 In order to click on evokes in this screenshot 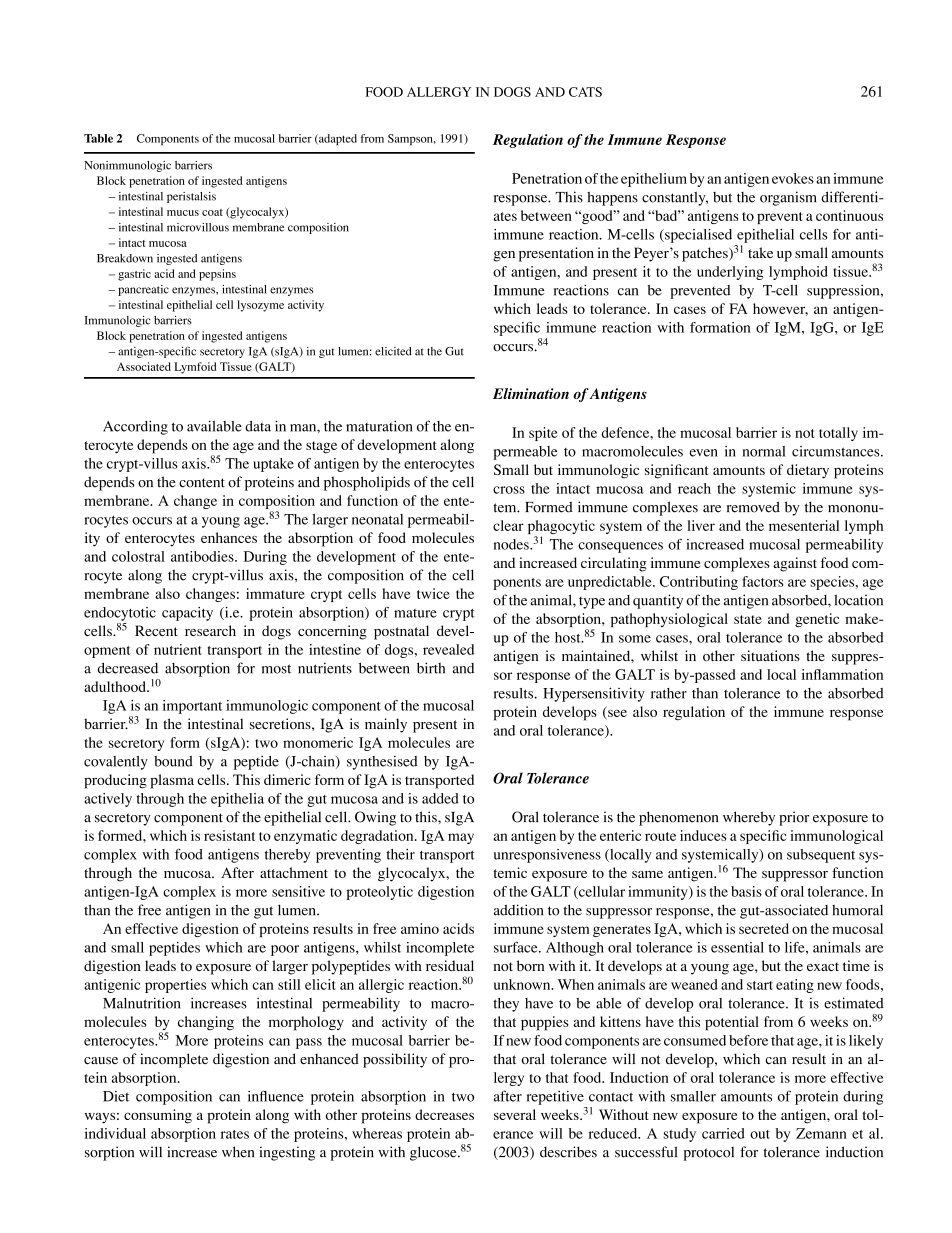, I will do `click(793, 178)`.
